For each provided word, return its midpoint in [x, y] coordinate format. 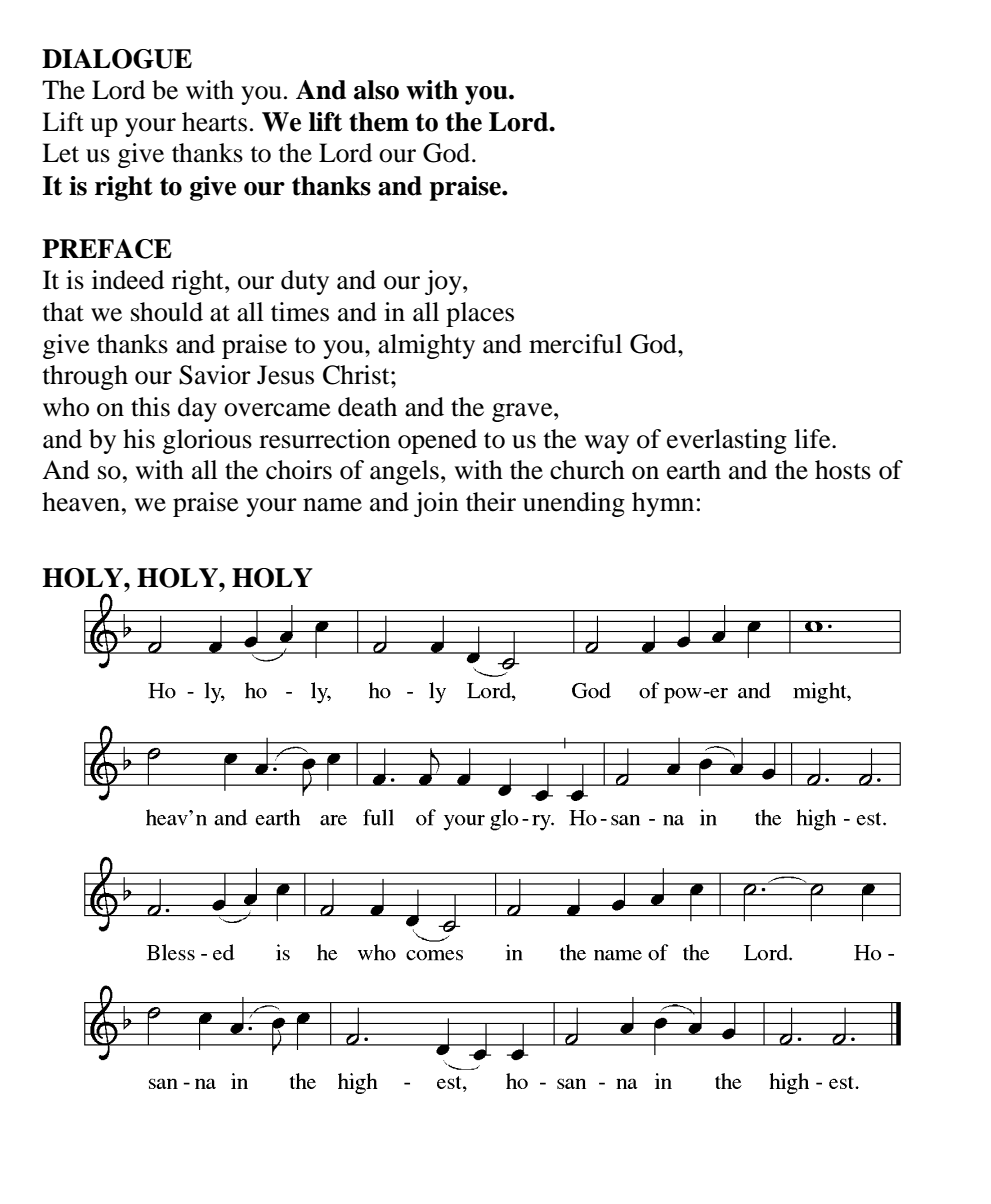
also [376, 90]
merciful [575, 344]
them [379, 122]
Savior [215, 375]
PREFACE [107, 249]
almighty [426, 346]
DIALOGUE [117, 59]
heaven [81, 502]
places [480, 314]
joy [444, 282]
